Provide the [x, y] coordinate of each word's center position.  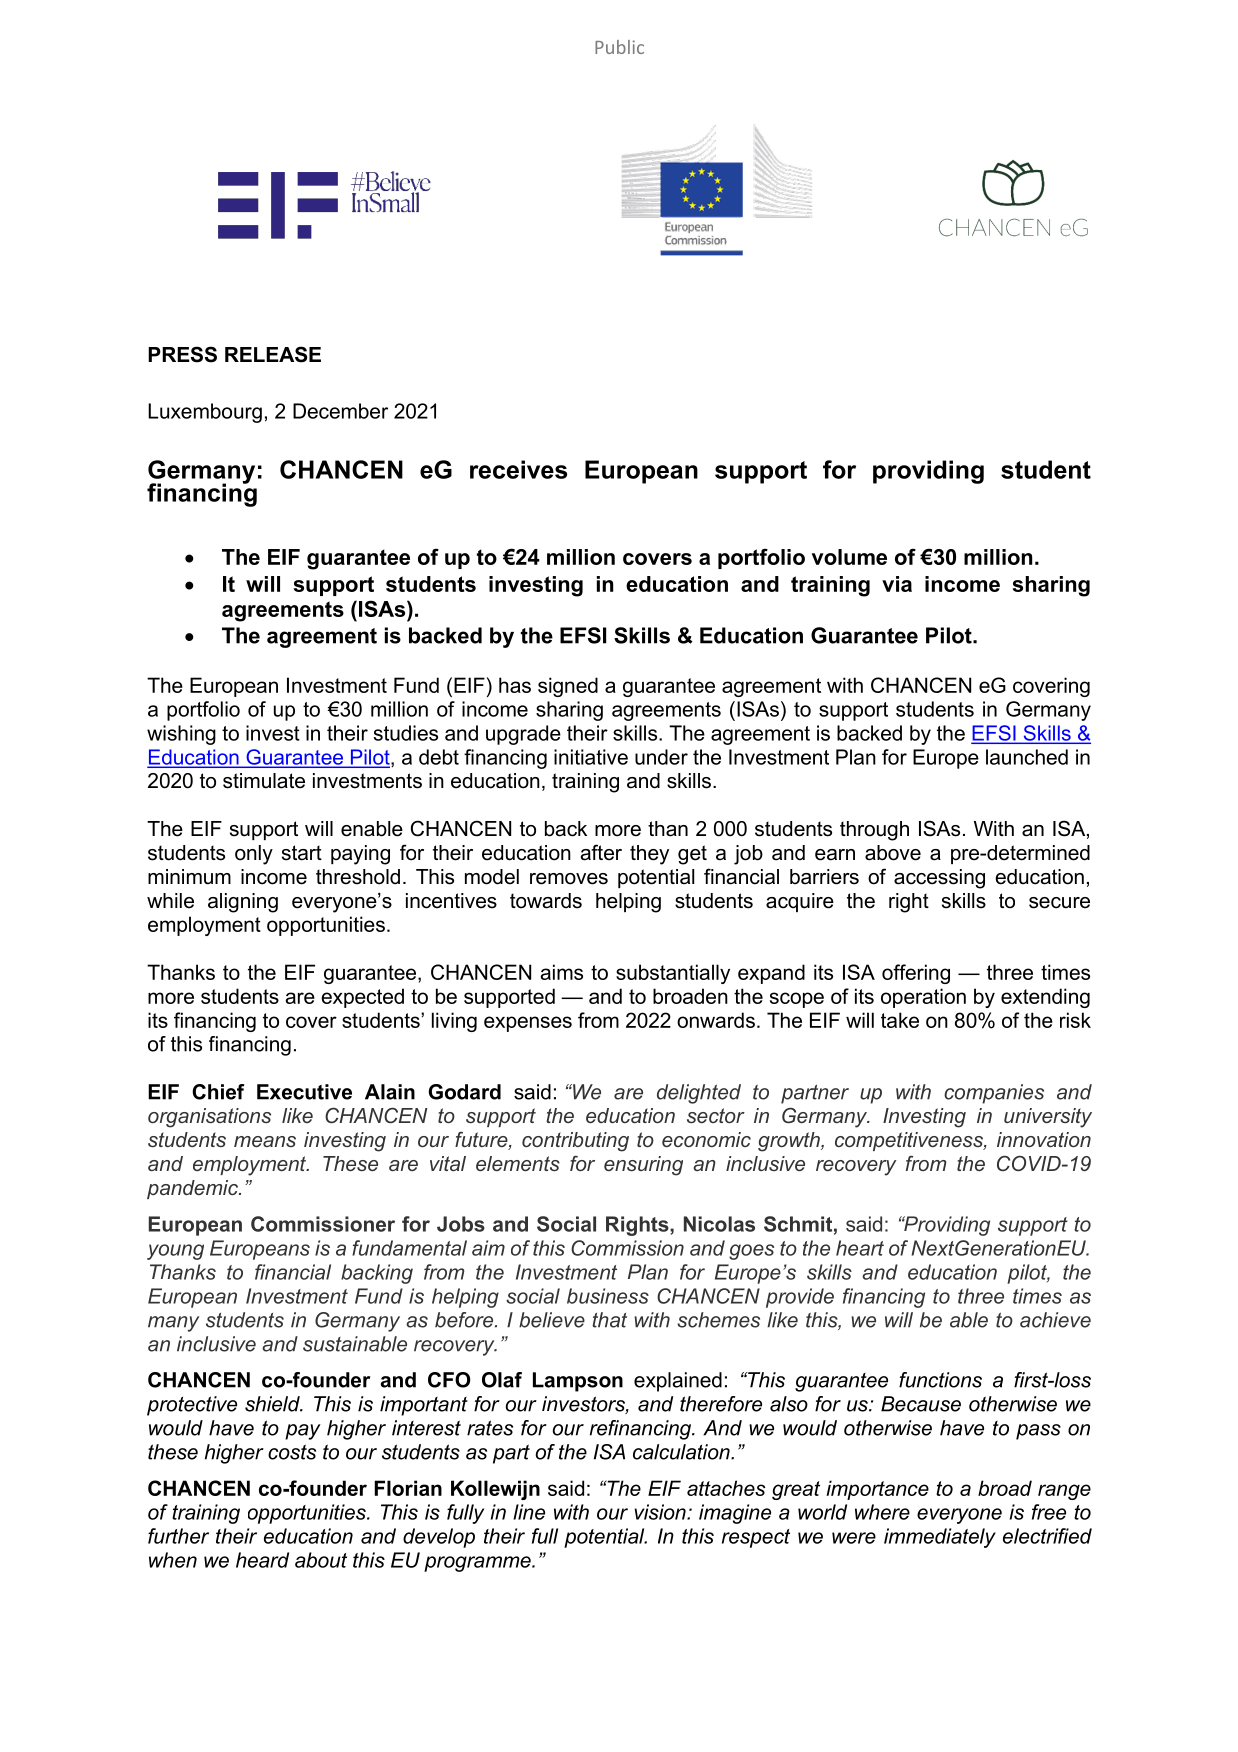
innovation [1044, 1139]
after [601, 852]
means [265, 1141]
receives [518, 469]
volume [849, 557]
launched [1027, 757]
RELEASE [273, 354]
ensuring [643, 1166]
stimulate [264, 781]
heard [262, 1560]
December [340, 411]
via [897, 584]
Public [619, 47]
